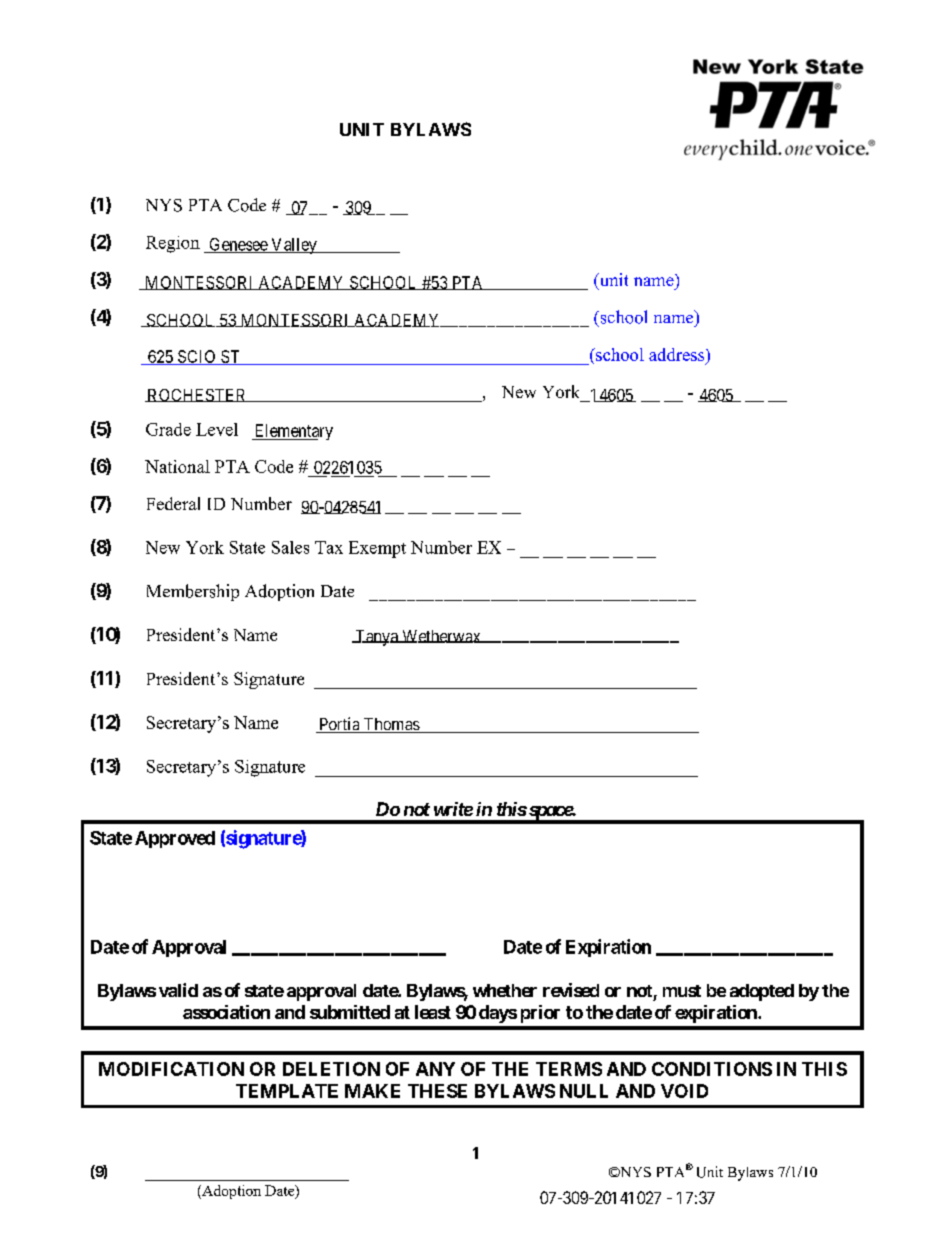 Image resolution: width=952 pixels, height=1233 pixels. I want to click on valid, so click(178, 990).
